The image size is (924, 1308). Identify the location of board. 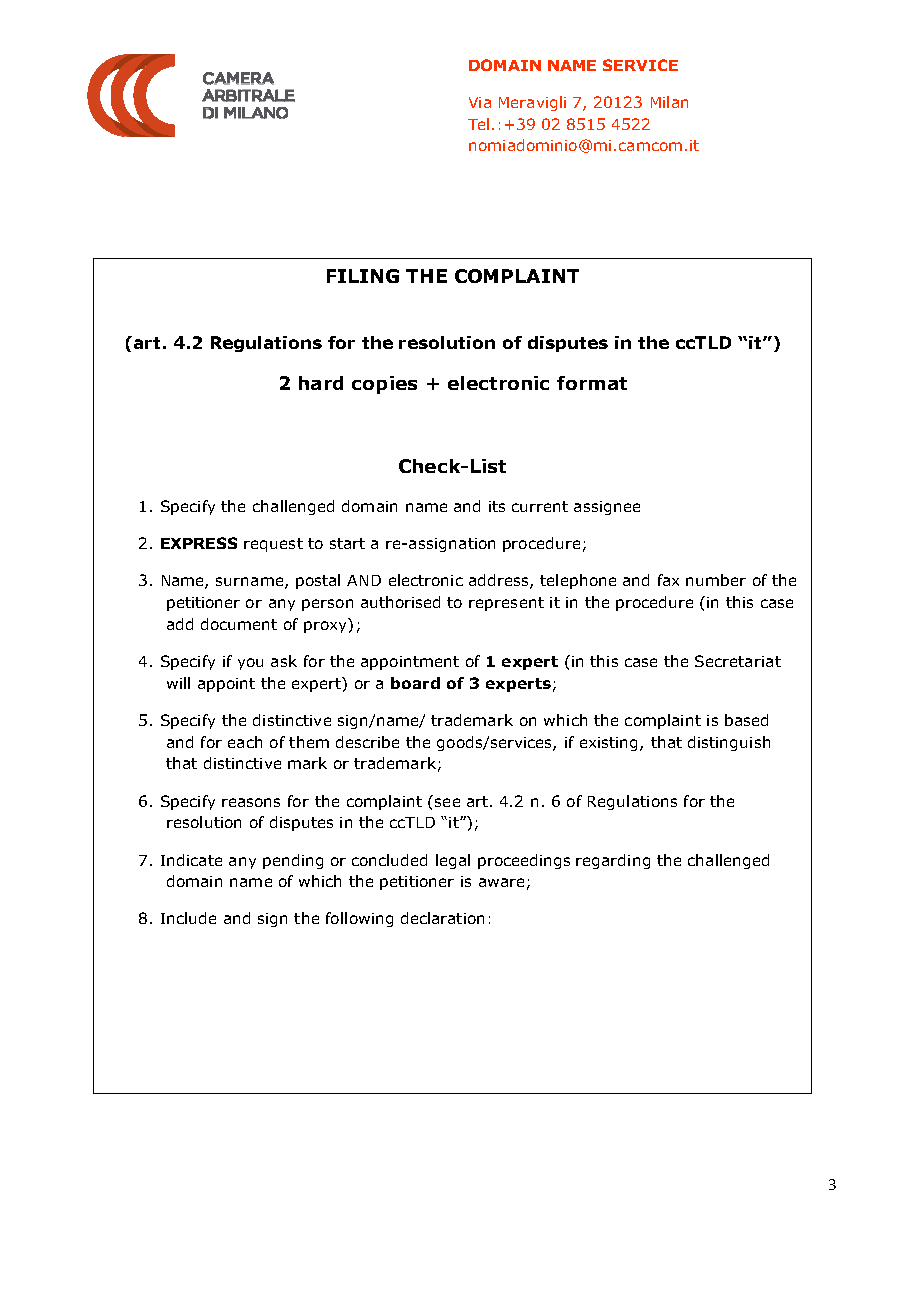
(415, 683).
